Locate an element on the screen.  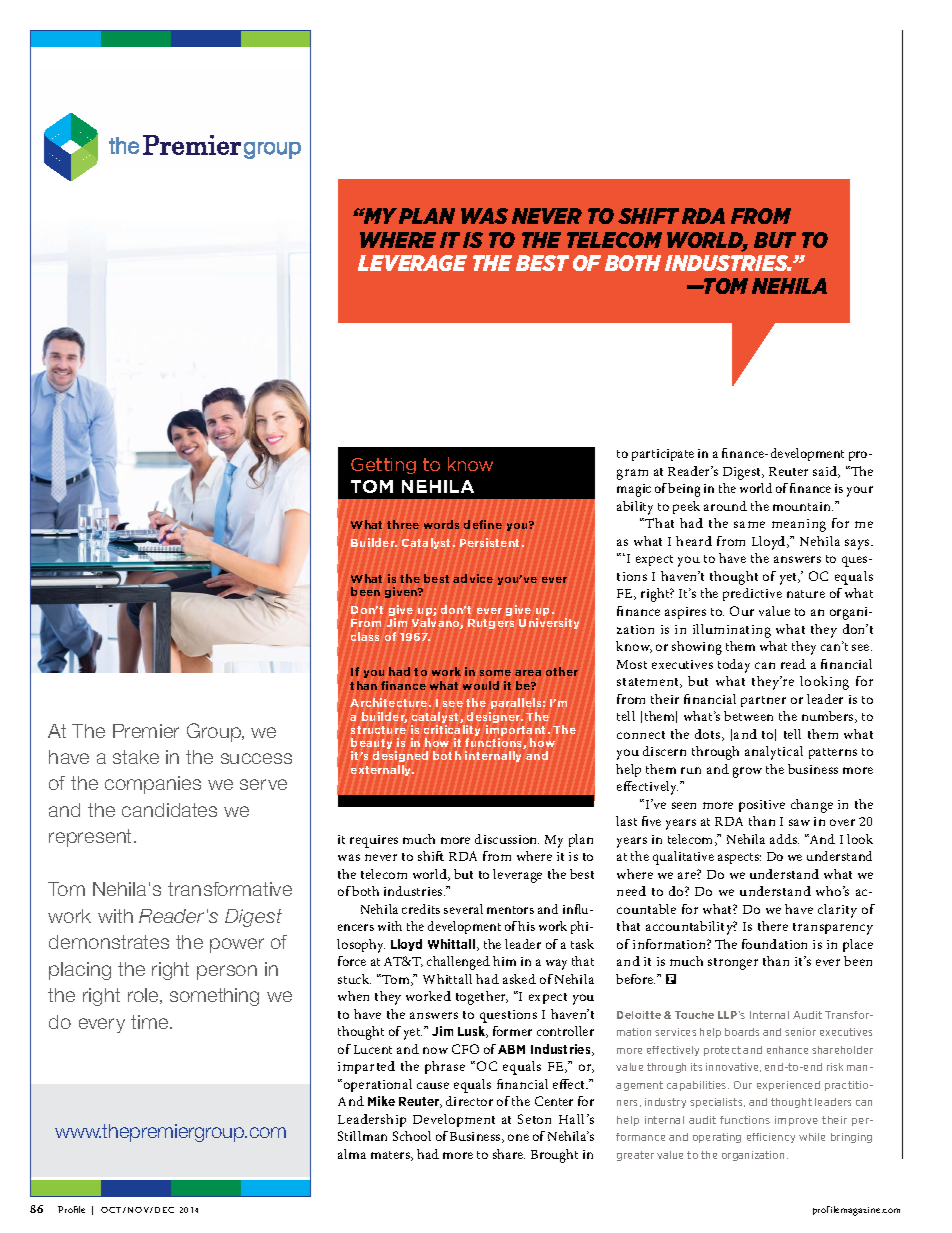
stake is located at coordinates (136, 757).
